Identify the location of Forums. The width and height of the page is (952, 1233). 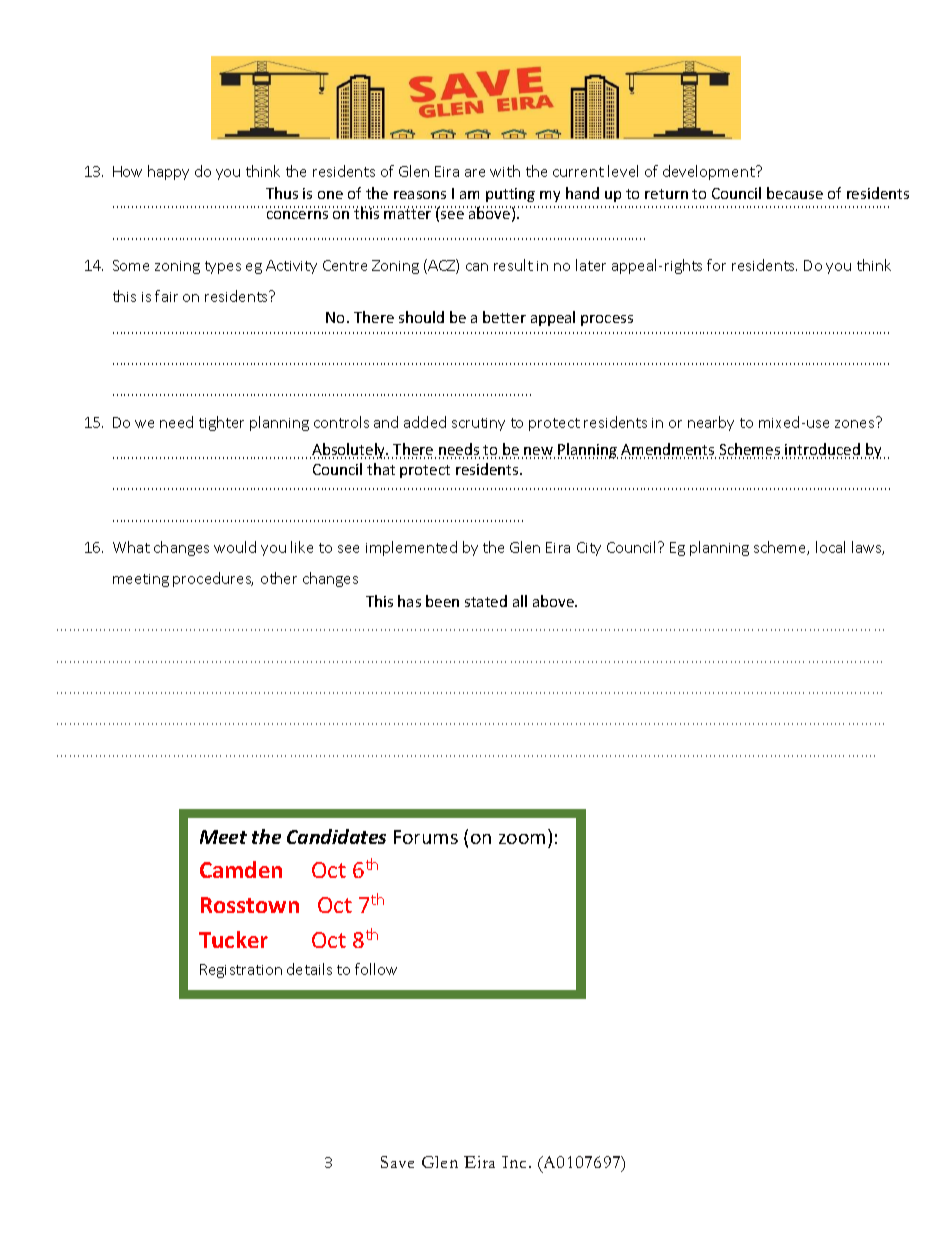
(426, 837).
